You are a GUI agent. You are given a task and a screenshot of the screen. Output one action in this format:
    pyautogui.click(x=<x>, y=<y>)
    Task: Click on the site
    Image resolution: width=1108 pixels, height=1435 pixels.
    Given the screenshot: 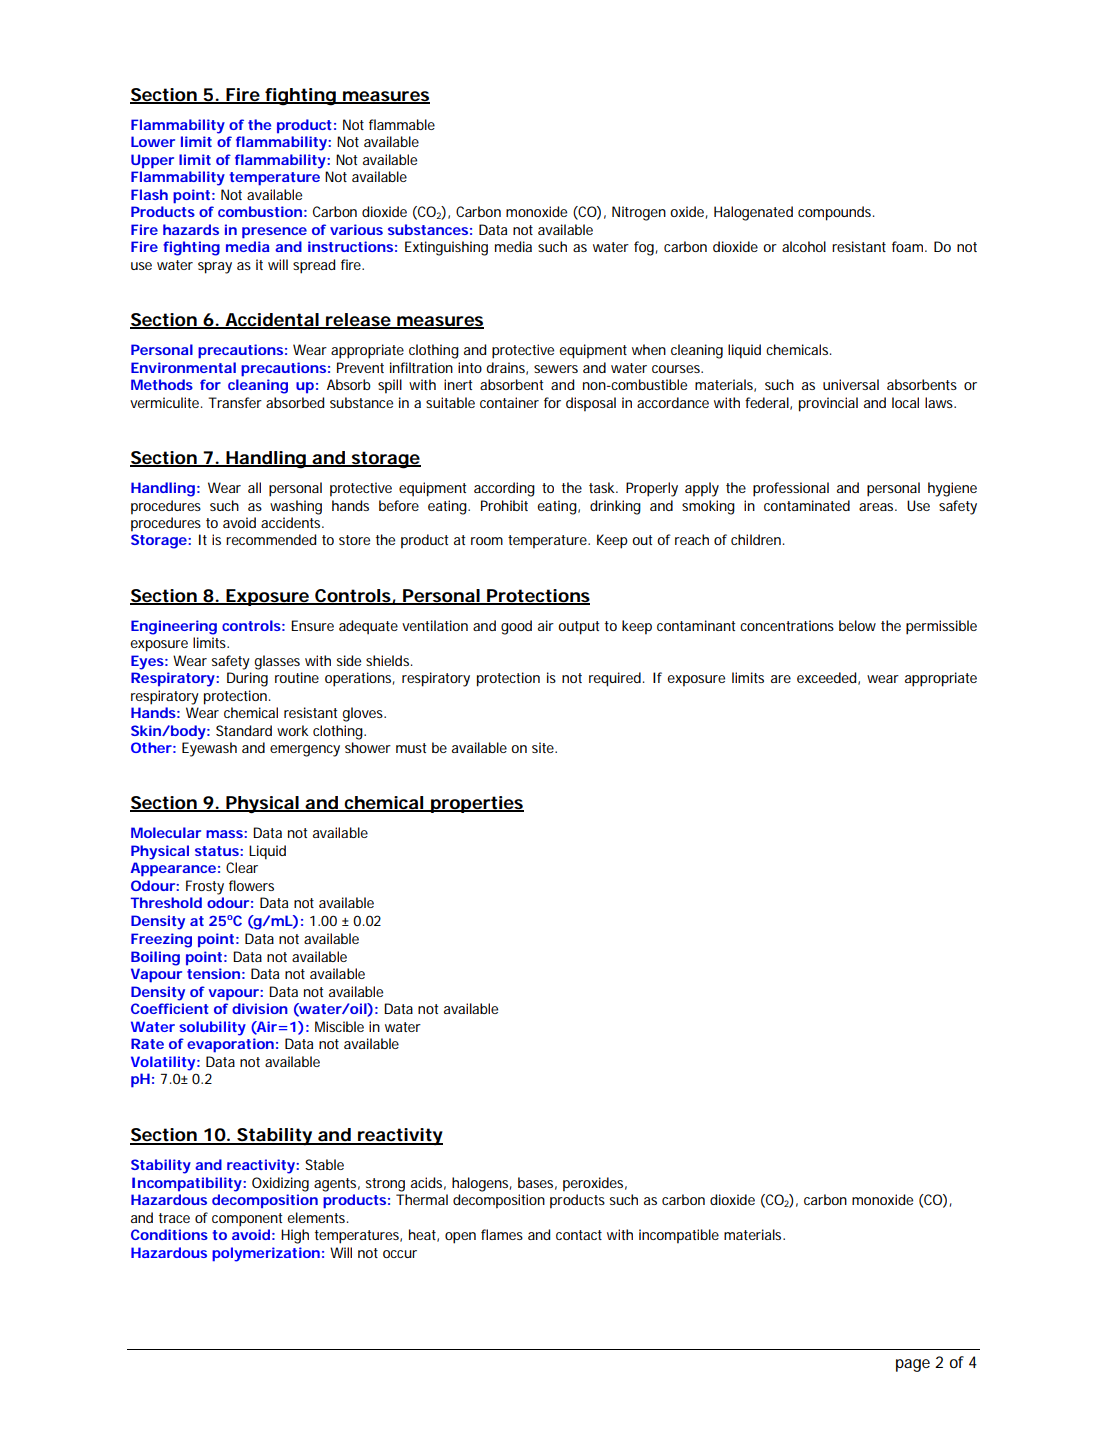 What is the action you would take?
    pyautogui.click(x=544, y=747)
